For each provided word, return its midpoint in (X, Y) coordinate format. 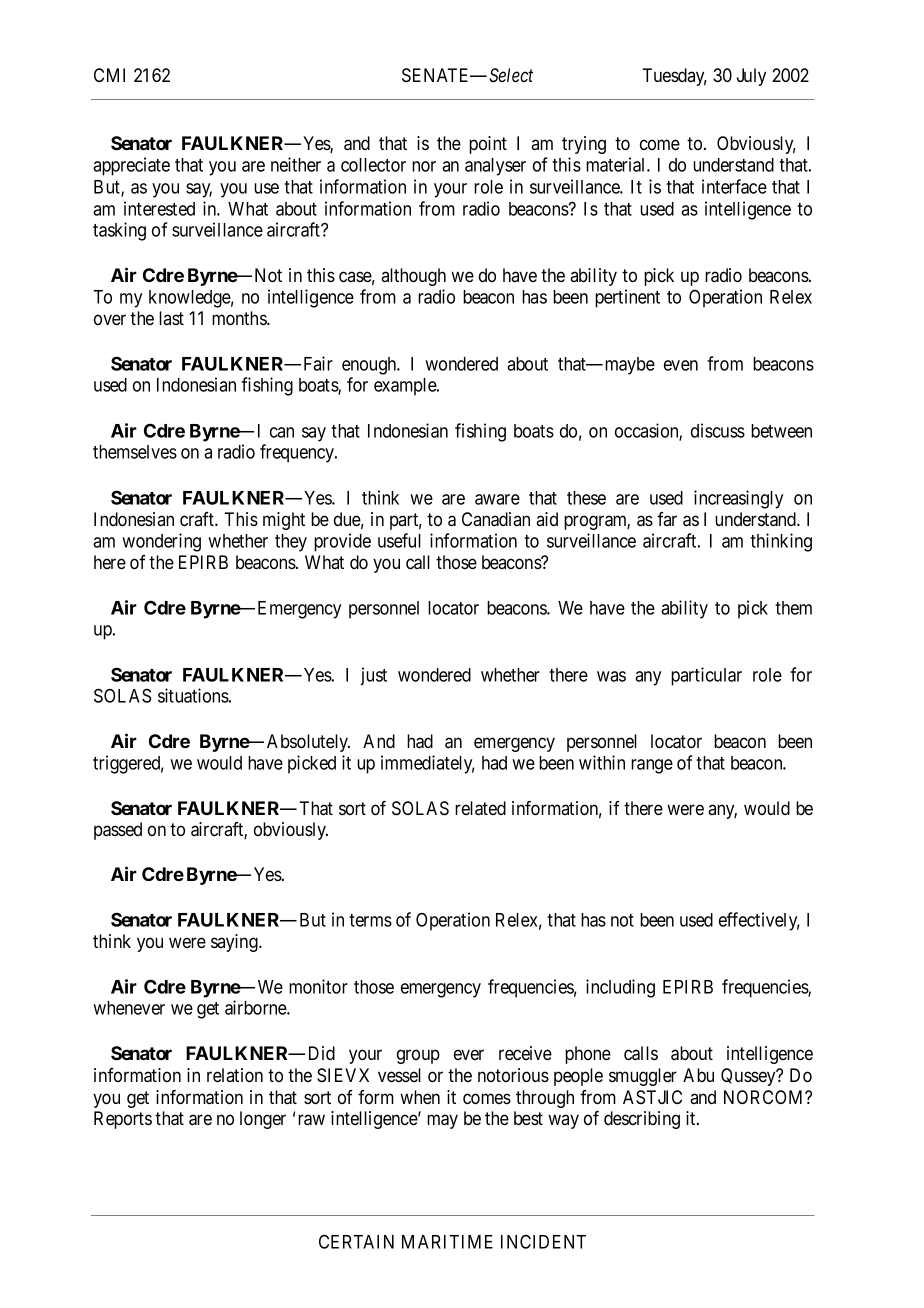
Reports (123, 1120)
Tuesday (674, 77)
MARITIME (447, 1242)
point (488, 145)
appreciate (131, 166)
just (373, 676)
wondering (161, 542)
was (611, 676)
